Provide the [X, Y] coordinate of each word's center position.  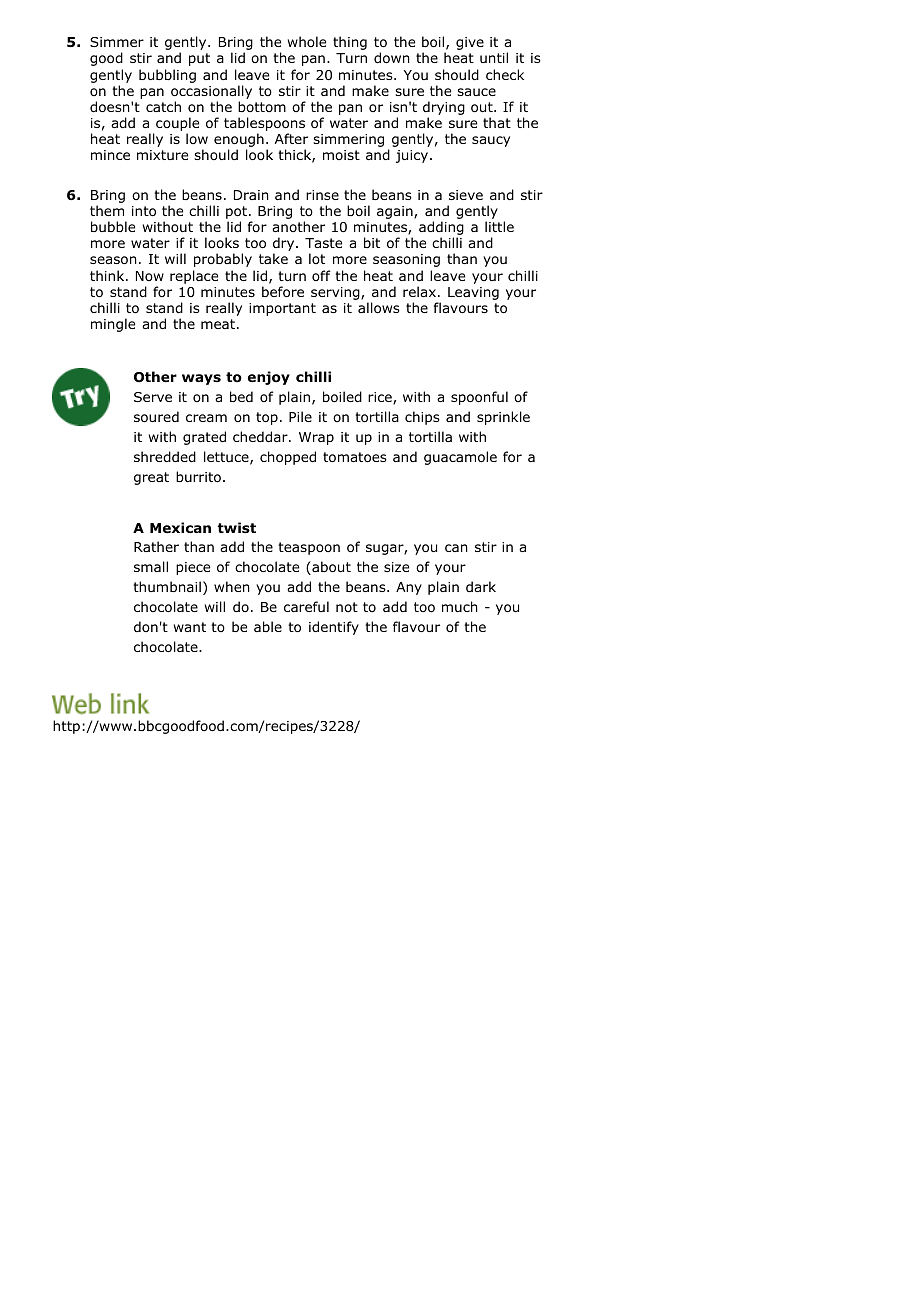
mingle [113, 325]
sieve [466, 195]
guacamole [460, 458]
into [144, 211]
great [151, 478]
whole [307, 41]
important [282, 309]
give [470, 43]
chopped [288, 458]
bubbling [167, 76]
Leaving [473, 293]
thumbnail [167, 586]
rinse [322, 195]
